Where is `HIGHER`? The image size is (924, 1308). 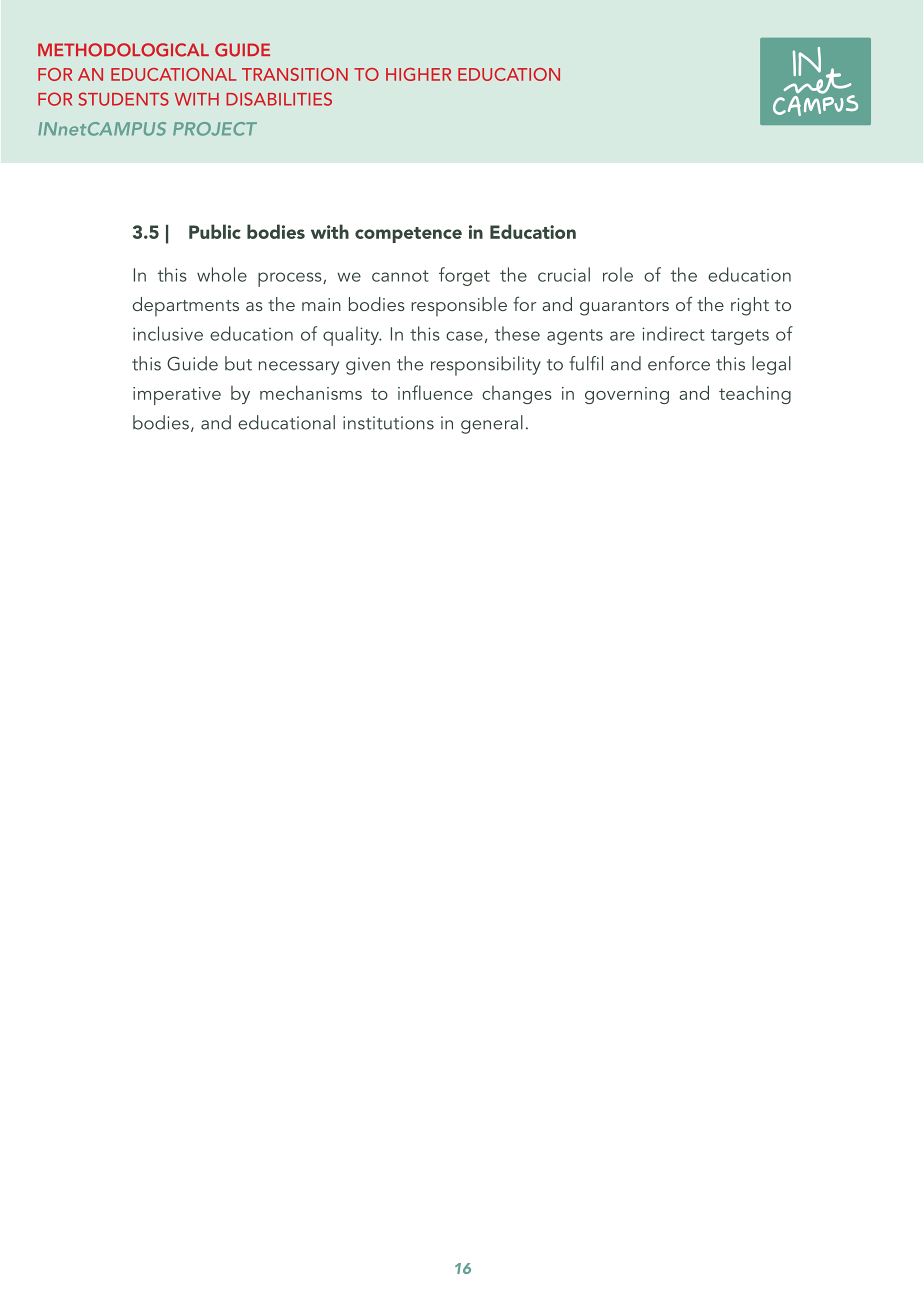
HIGHER is located at coordinates (418, 74).
